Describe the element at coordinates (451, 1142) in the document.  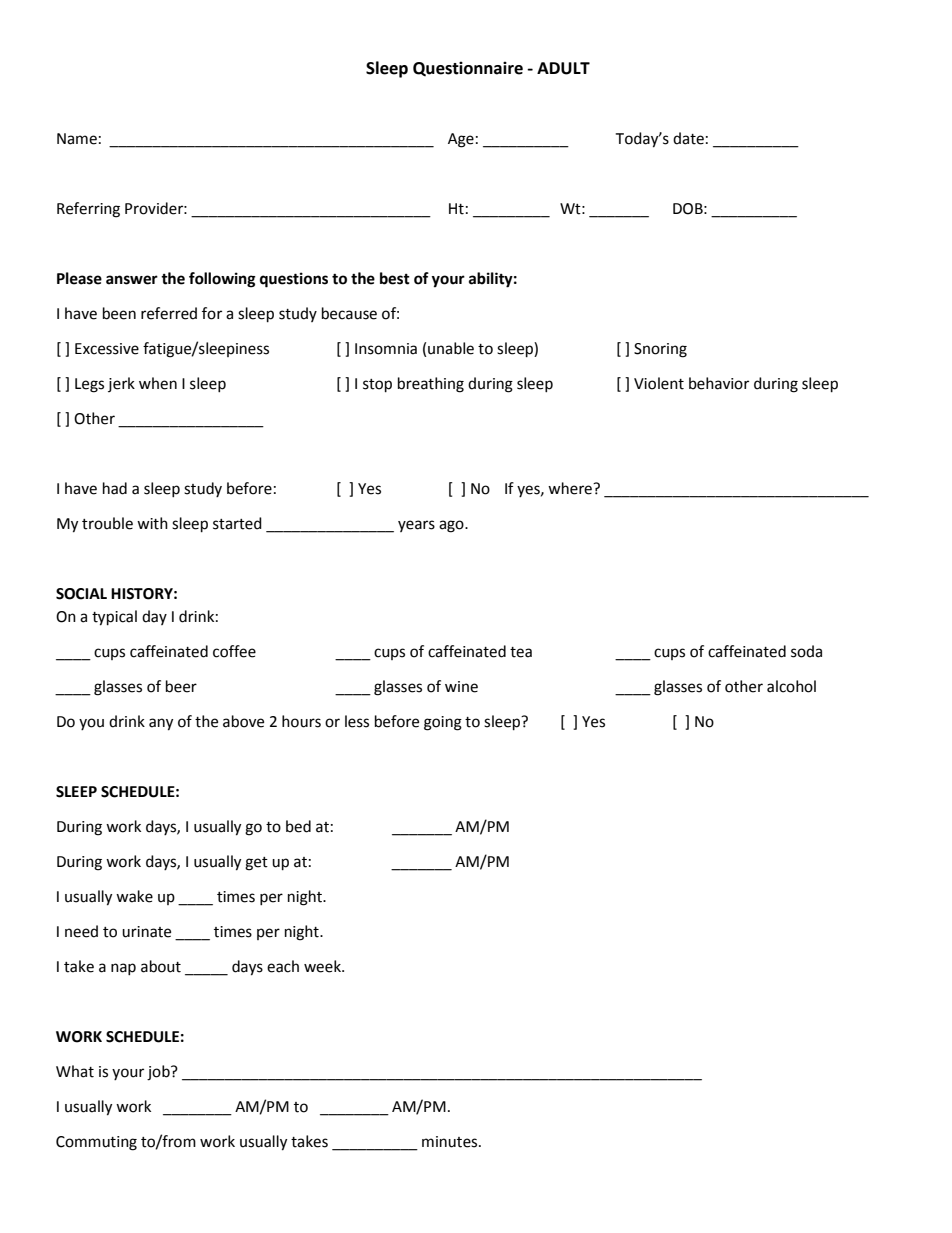
I see `minutes` at that location.
